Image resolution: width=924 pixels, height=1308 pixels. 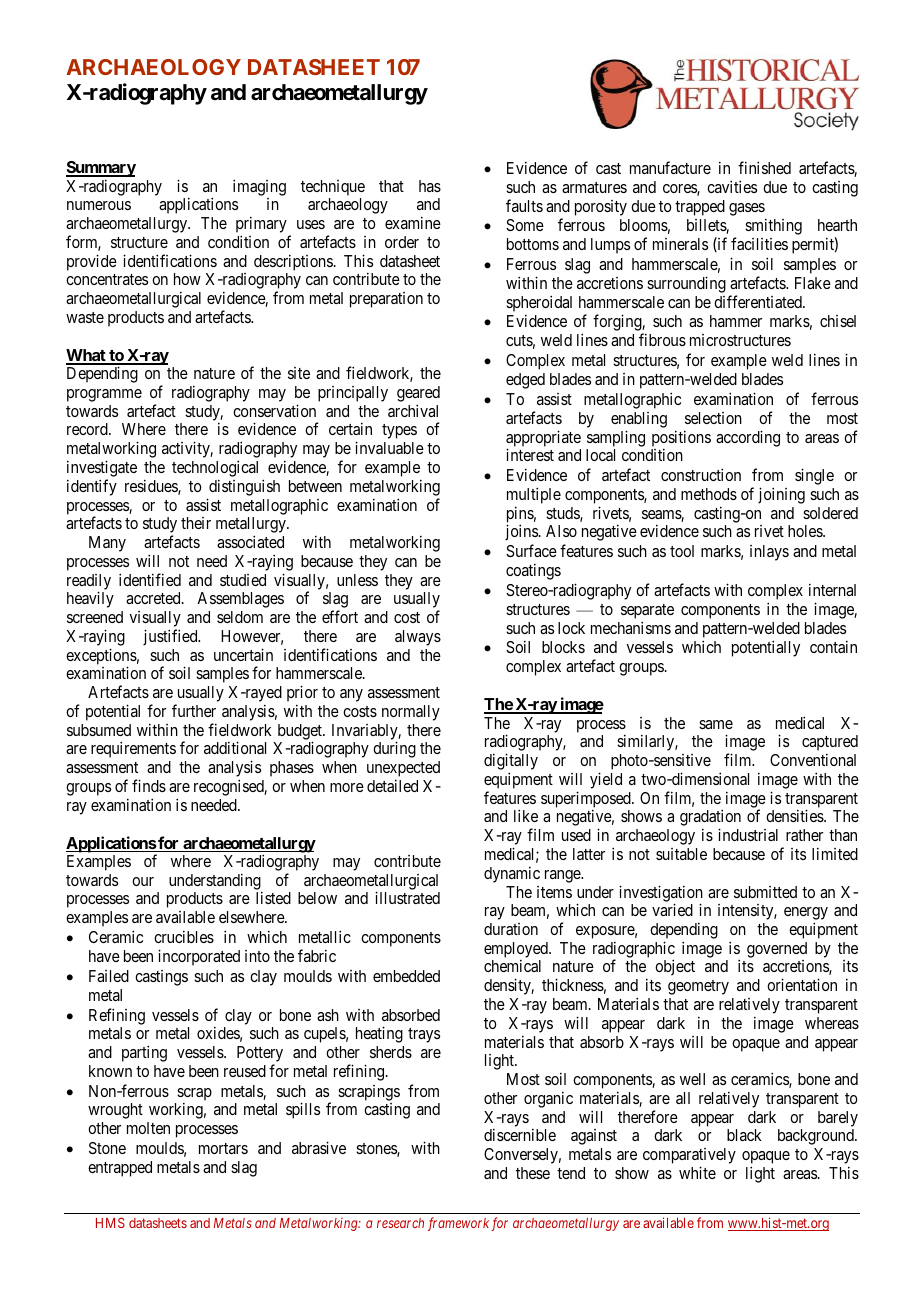 What do you see at coordinates (512, 874) in the screenshot?
I see `dynamic` at bounding box center [512, 874].
